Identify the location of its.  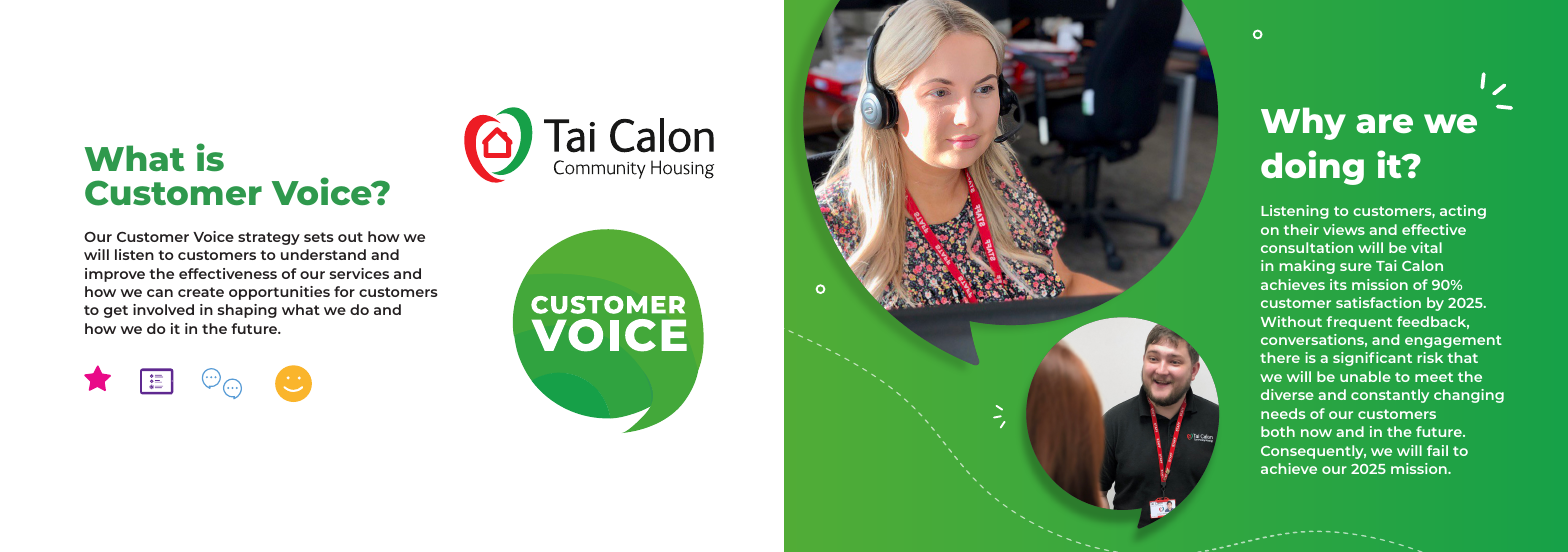
(1338, 284).
